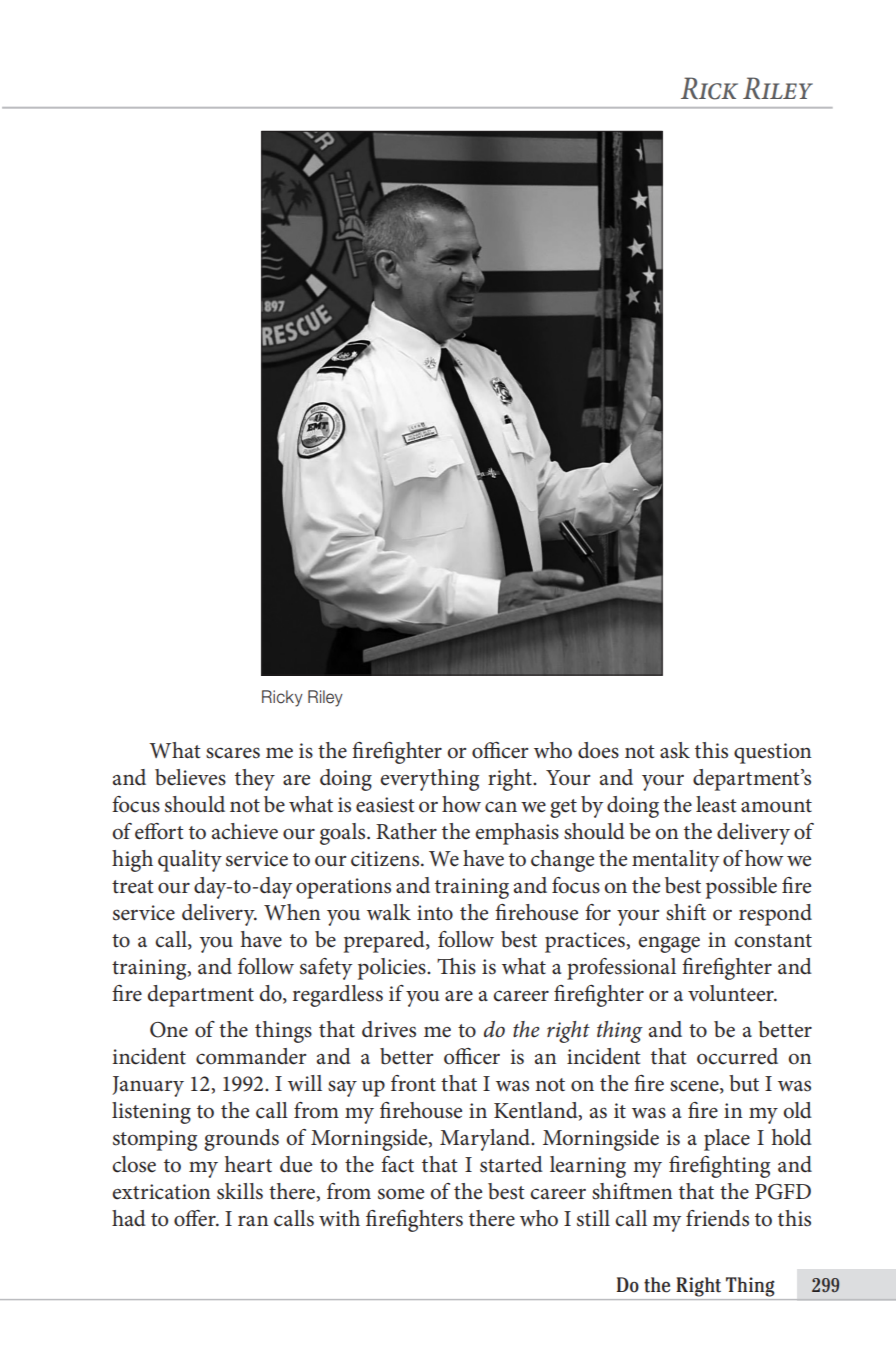 The image size is (896, 1345). I want to click on Maryland, so click(486, 1140).
